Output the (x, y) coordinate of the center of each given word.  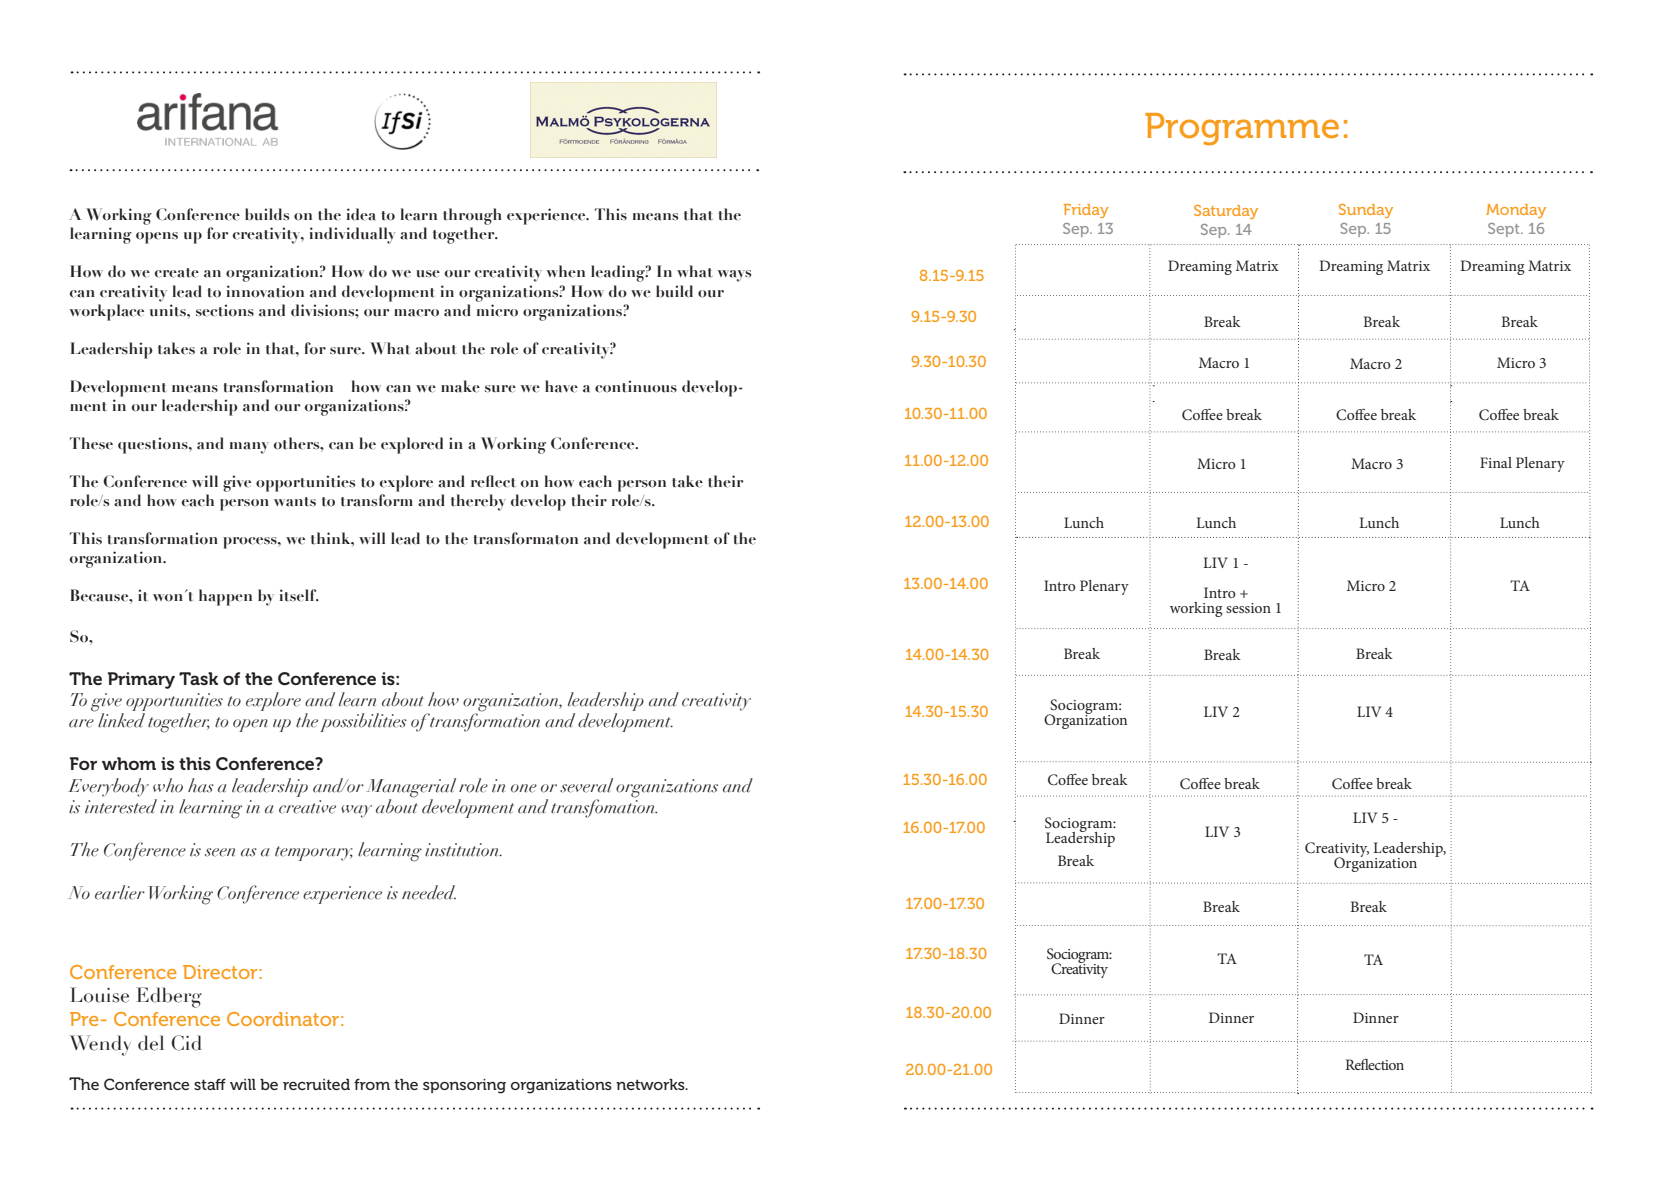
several (586, 785)
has (201, 785)
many (249, 448)
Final (1496, 462)
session (1248, 608)
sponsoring (464, 1086)
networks (651, 1084)
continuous (636, 386)
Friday (1086, 211)
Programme (1242, 129)
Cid (186, 1043)
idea (361, 214)
